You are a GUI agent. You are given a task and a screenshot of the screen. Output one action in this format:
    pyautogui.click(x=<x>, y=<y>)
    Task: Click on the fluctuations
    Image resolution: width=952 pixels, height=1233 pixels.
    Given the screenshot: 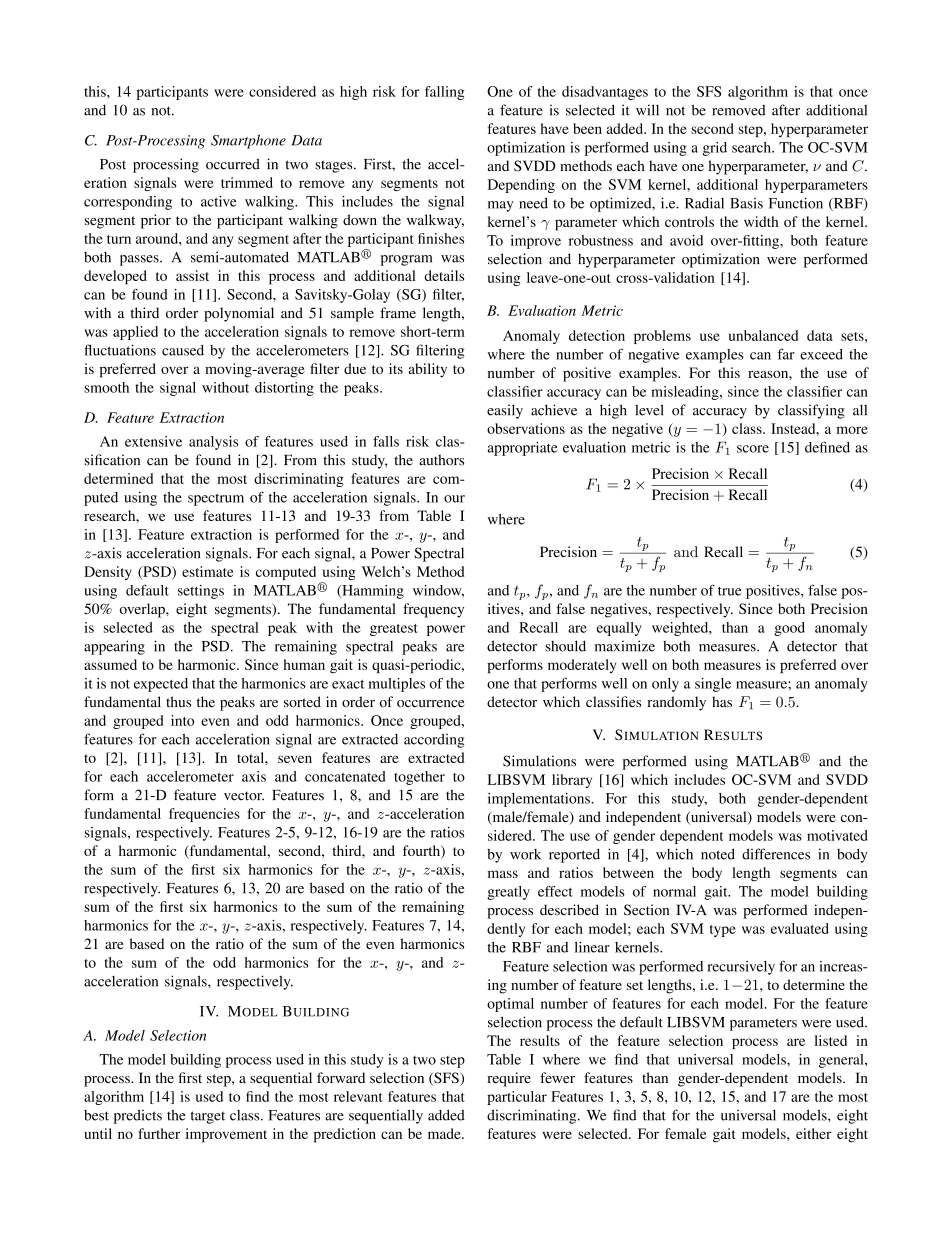 What is the action you would take?
    pyautogui.click(x=120, y=350)
